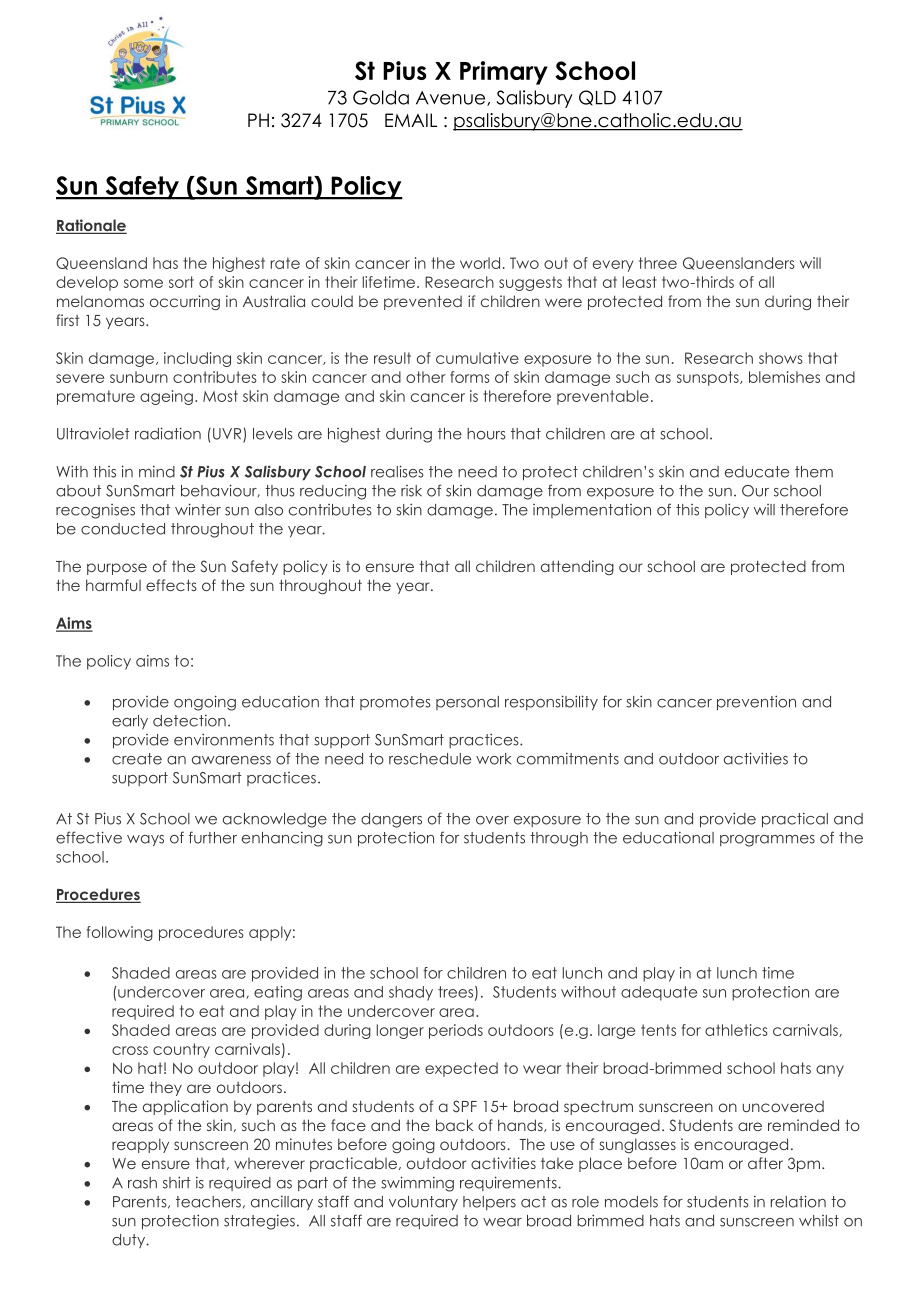 The width and height of the page is (924, 1308). Describe the element at coordinates (470, 377) in the page. I see `forms` at that location.
